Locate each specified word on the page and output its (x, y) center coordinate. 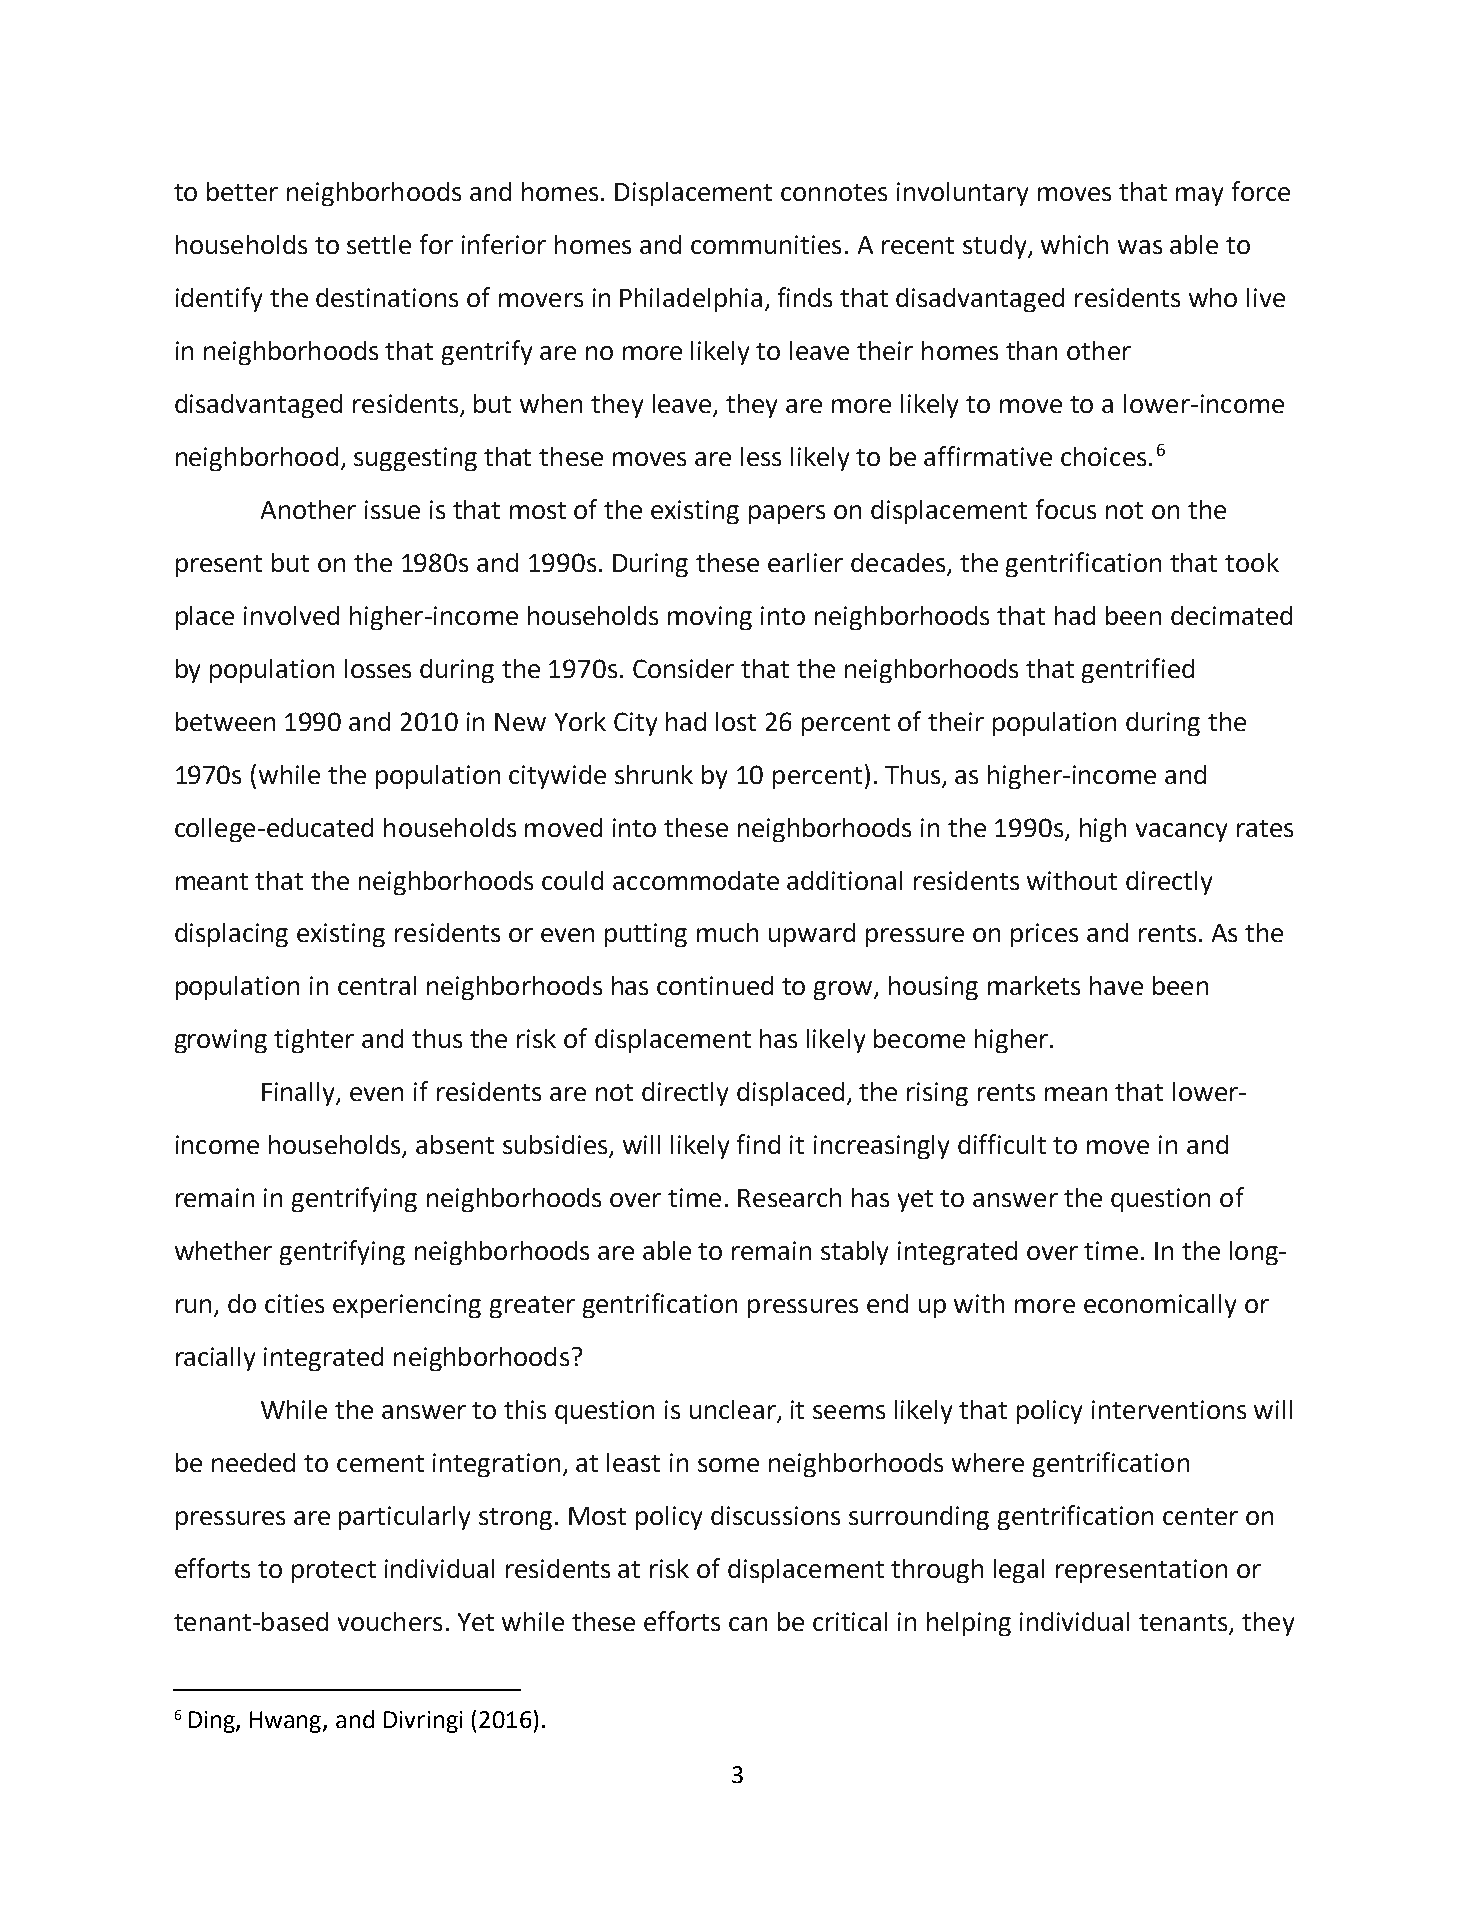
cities (294, 1303)
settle (379, 244)
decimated (1231, 615)
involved (291, 615)
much (727, 932)
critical (850, 1621)
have (1116, 985)
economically (1160, 1306)
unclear (734, 1411)
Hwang (287, 1722)
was (1140, 247)
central (377, 985)
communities (766, 244)
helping (969, 1624)
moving (710, 618)
